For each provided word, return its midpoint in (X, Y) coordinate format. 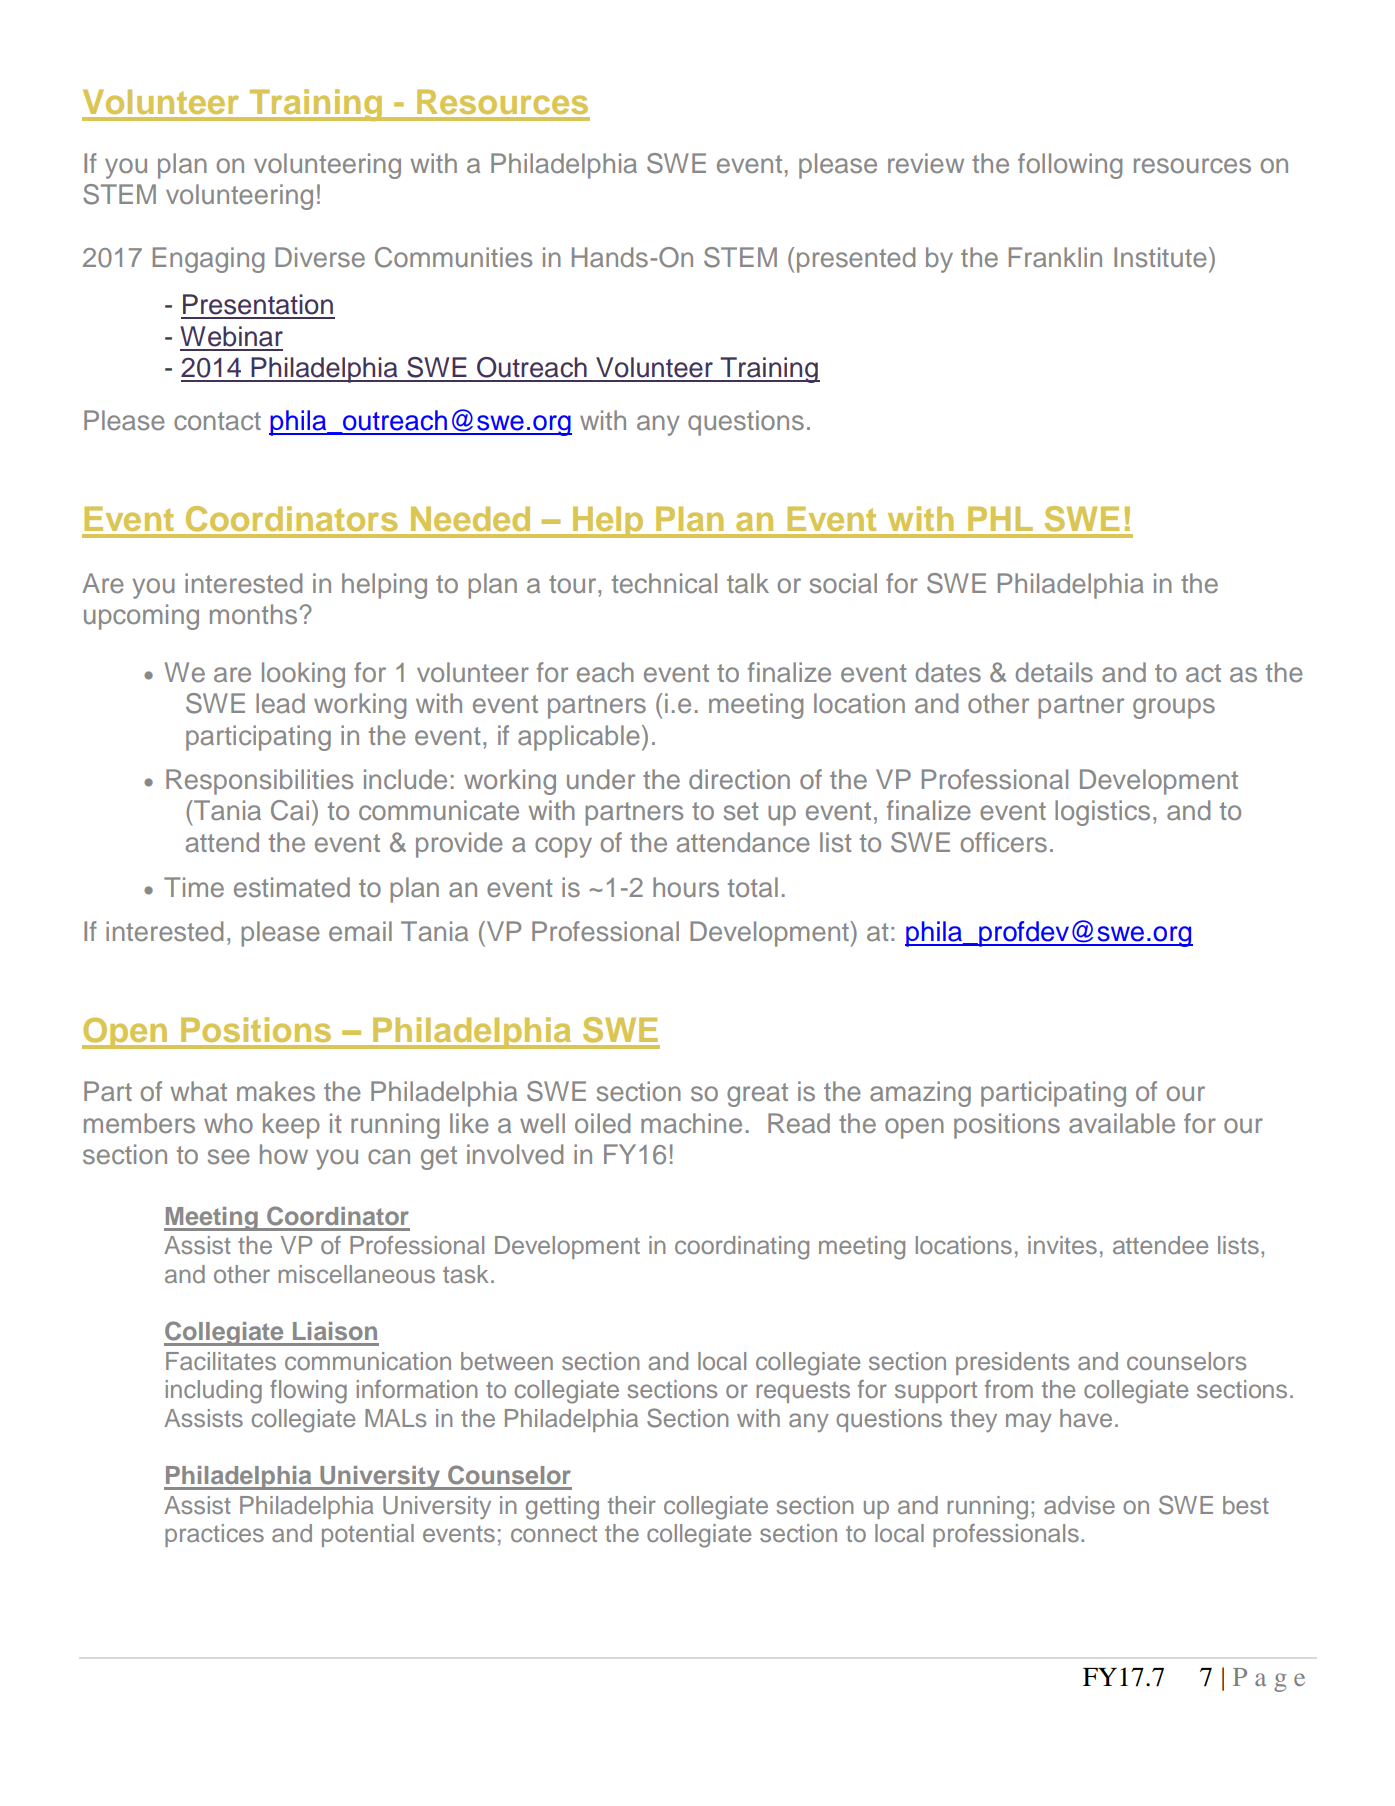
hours (686, 887)
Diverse (320, 257)
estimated (292, 887)
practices (214, 1535)
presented (856, 260)
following (1070, 166)
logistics (1102, 813)
